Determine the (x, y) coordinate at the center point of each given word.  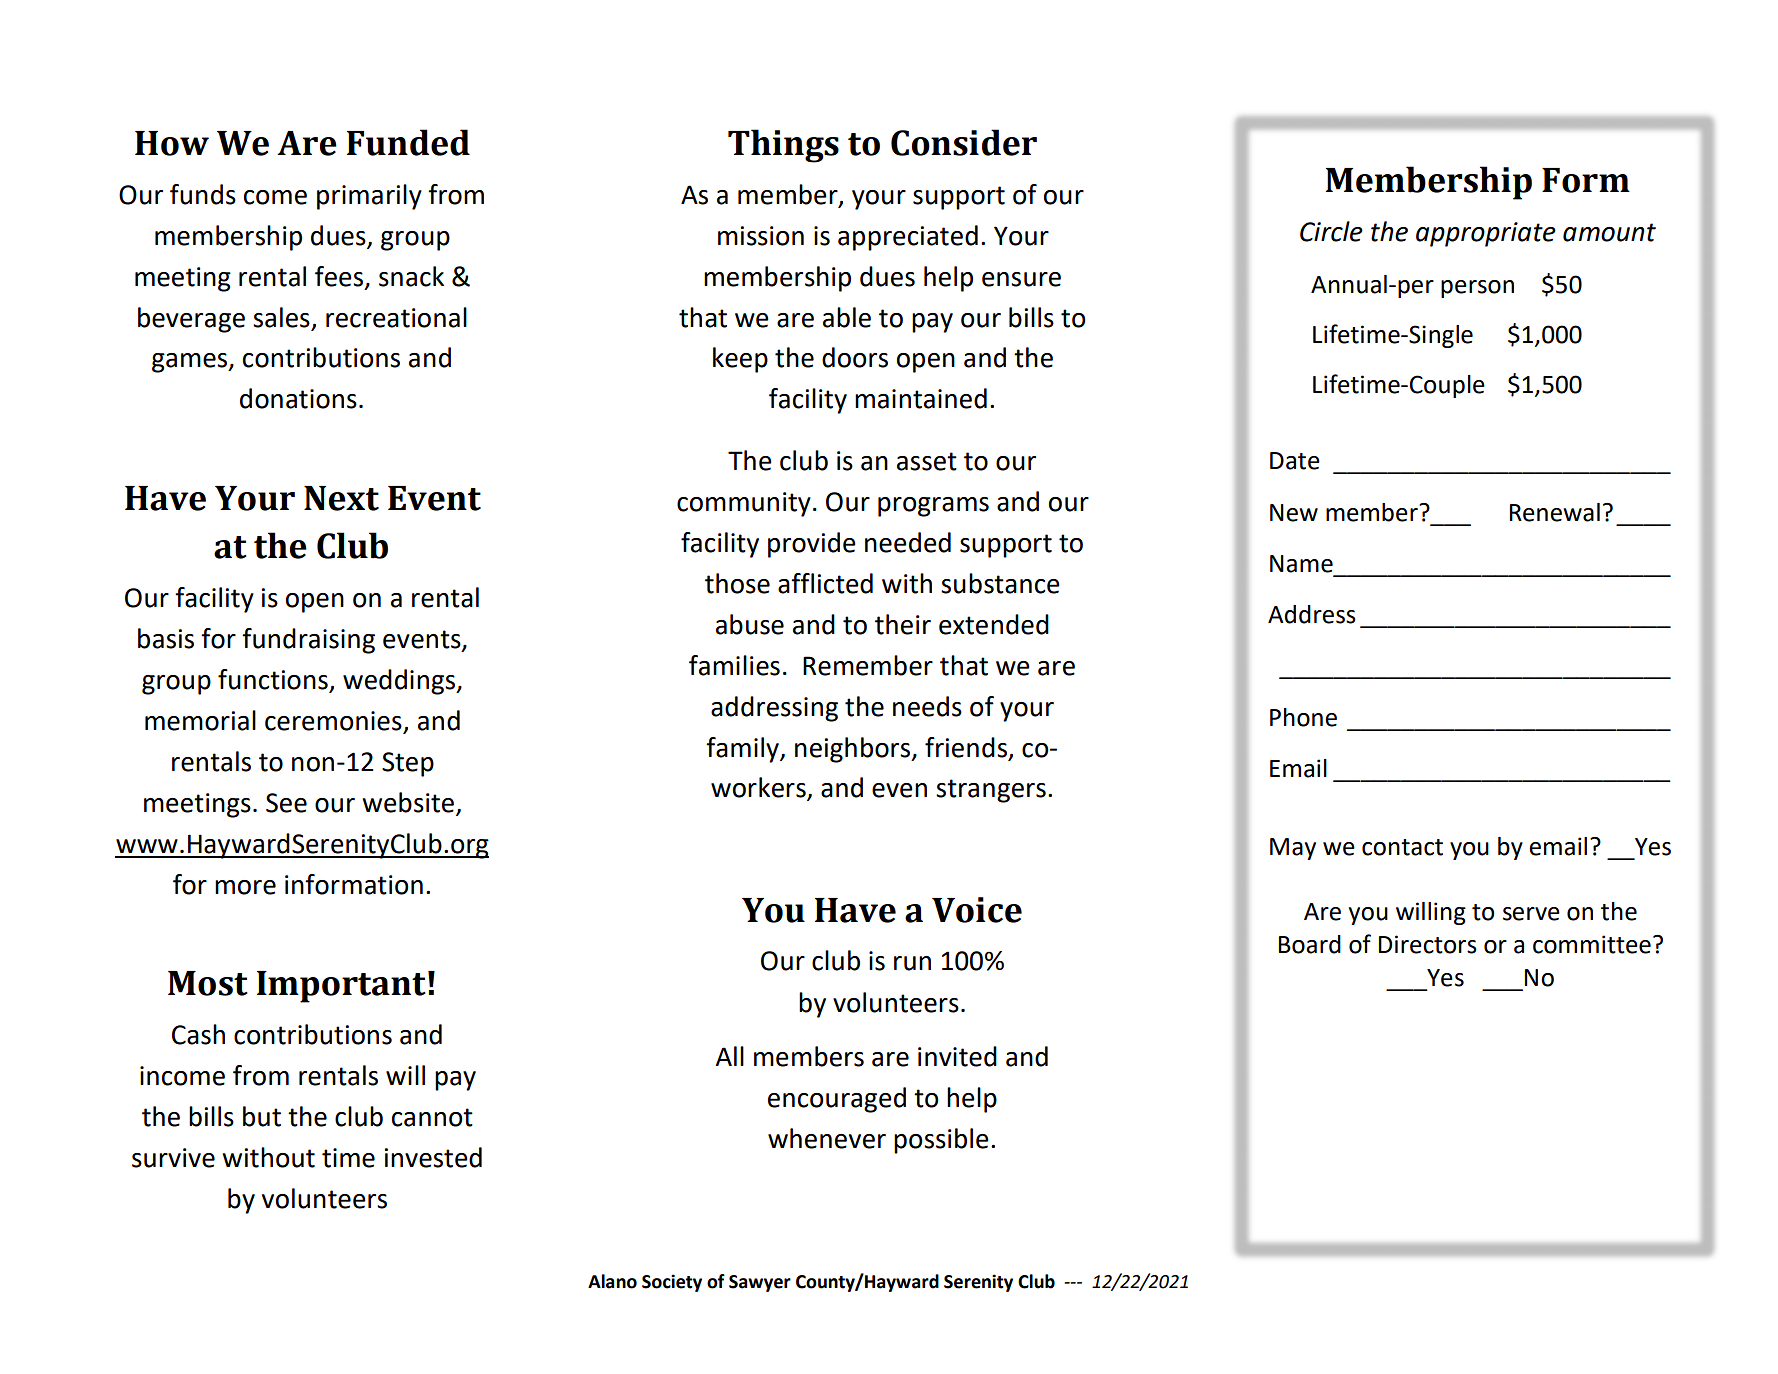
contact (1402, 847)
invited (957, 1056)
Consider (964, 142)
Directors (1428, 944)
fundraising (308, 641)
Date (1295, 461)
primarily (369, 197)
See (286, 803)
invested (433, 1157)
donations (298, 398)
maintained (921, 398)
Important (341, 987)
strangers (991, 791)
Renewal (1555, 512)
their (903, 624)
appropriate (1486, 234)
